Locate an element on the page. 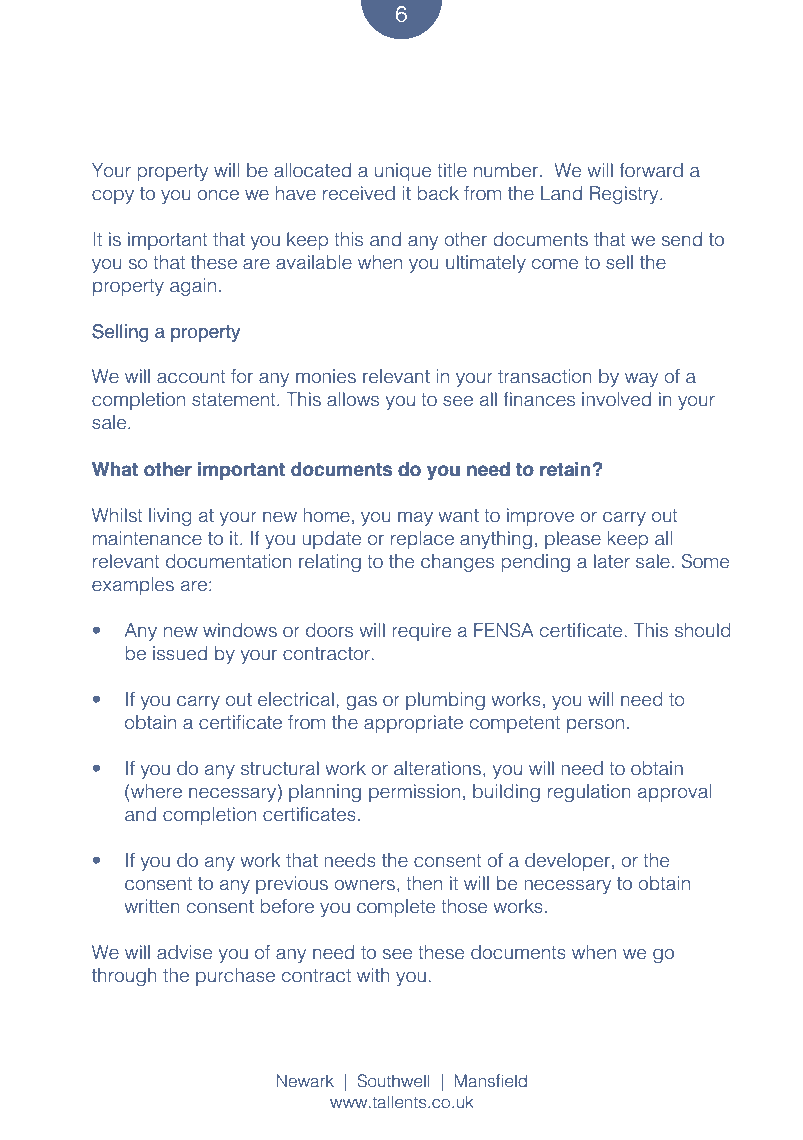 The width and height of the page is (803, 1140). may is located at coordinates (415, 519).
